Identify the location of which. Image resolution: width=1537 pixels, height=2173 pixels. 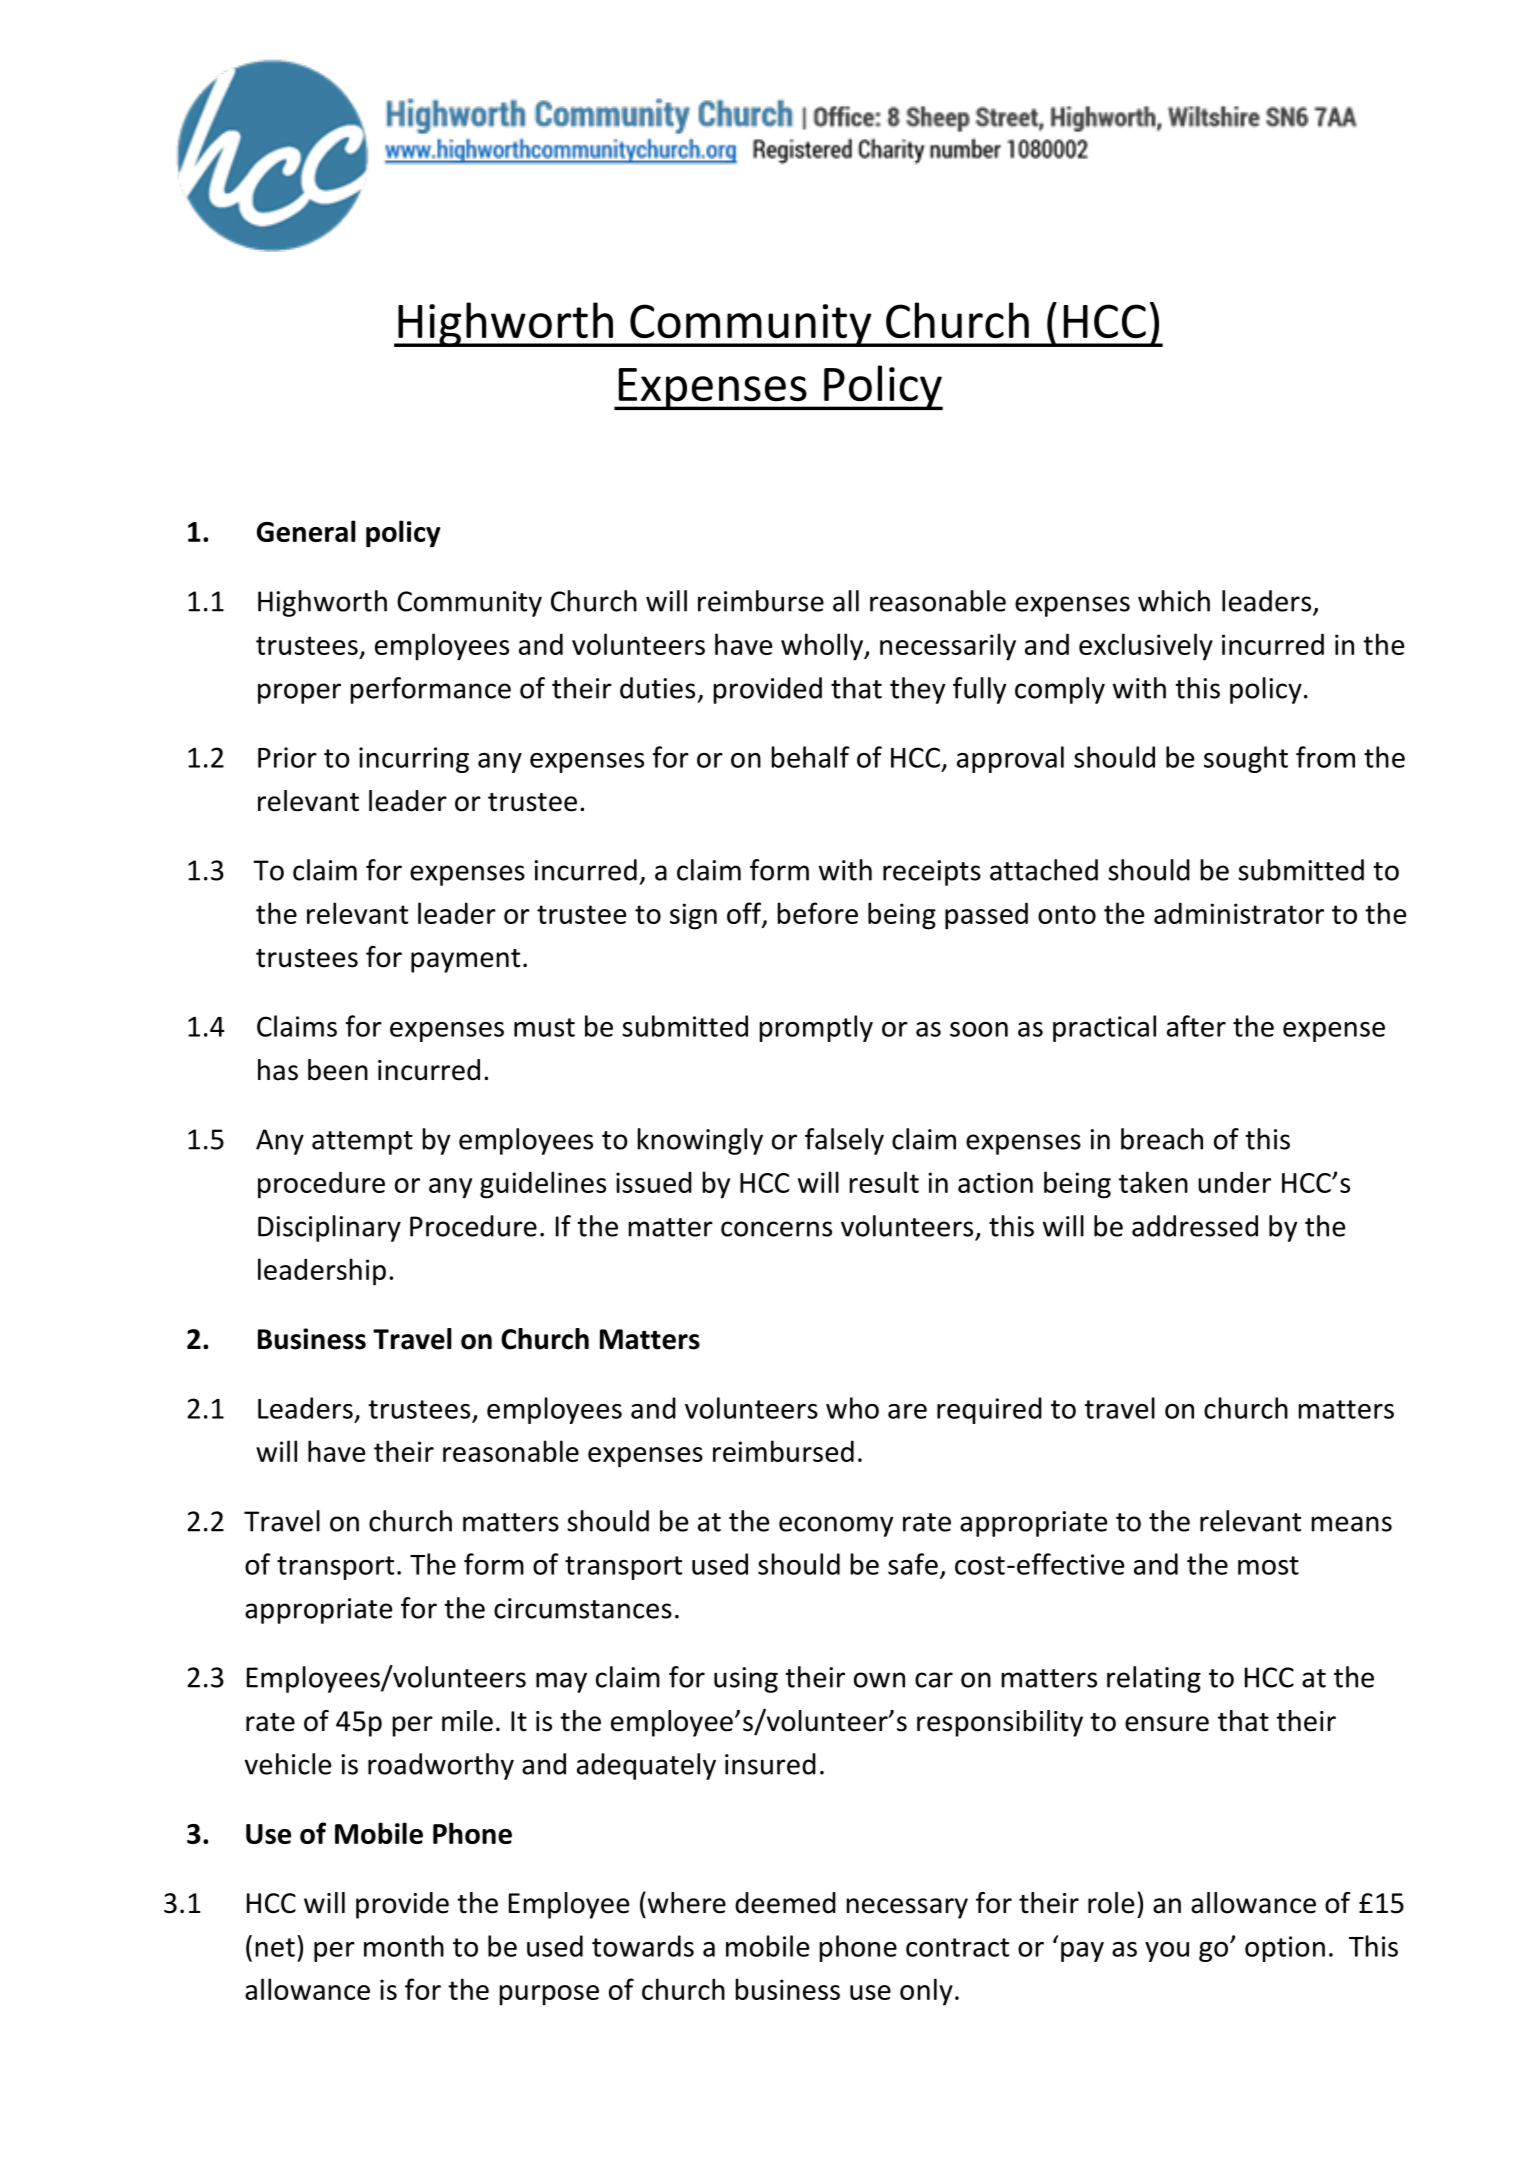
(1174, 601).
